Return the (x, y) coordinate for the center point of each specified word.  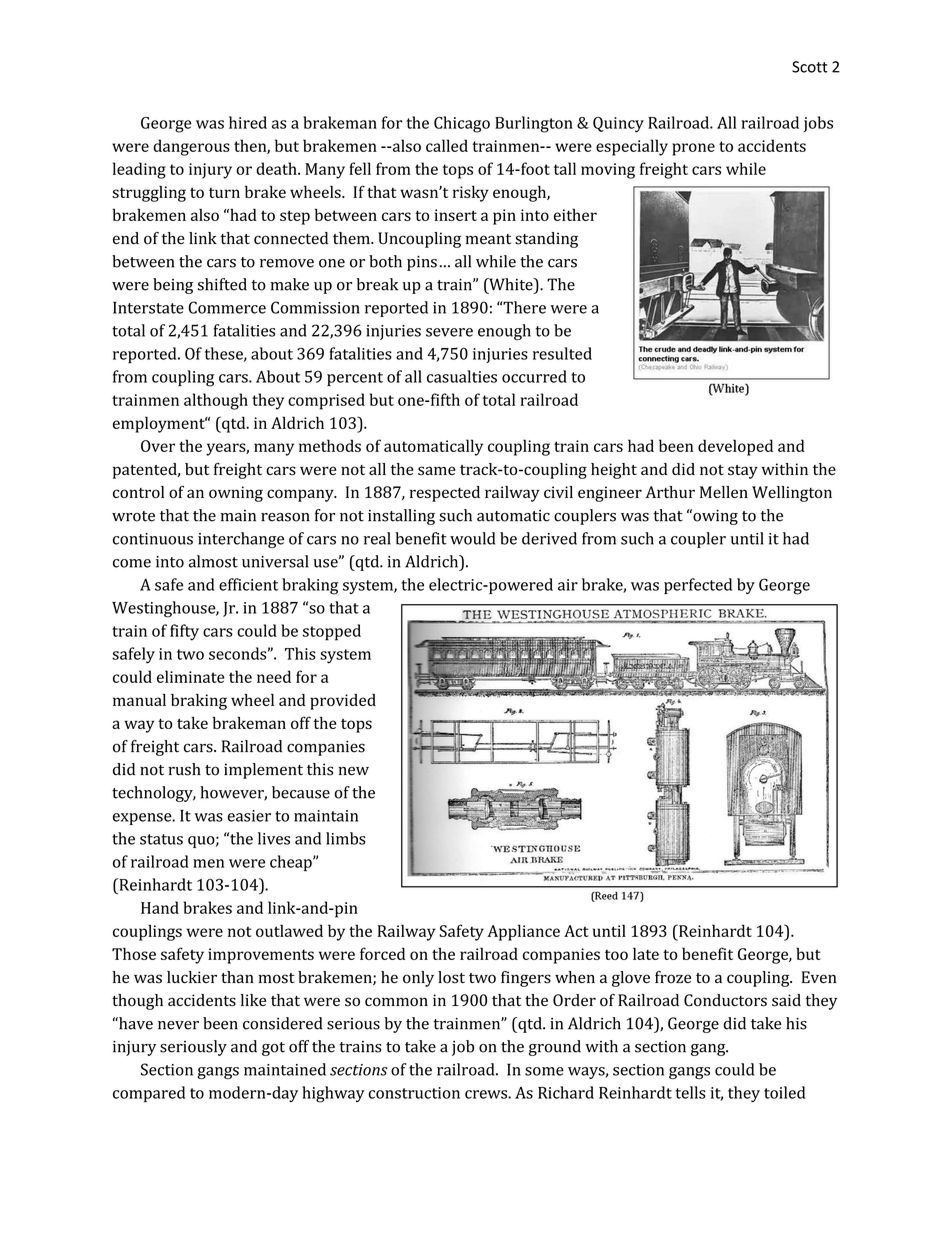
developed (735, 447)
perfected (698, 586)
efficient (248, 584)
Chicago (462, 124)
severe (449, 332)
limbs (345, 838)
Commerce (227, 307)
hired (248, 122)
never (178, 1025)
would (472, 538)
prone (693, 149)
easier (249, 816)
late (646, 953)
